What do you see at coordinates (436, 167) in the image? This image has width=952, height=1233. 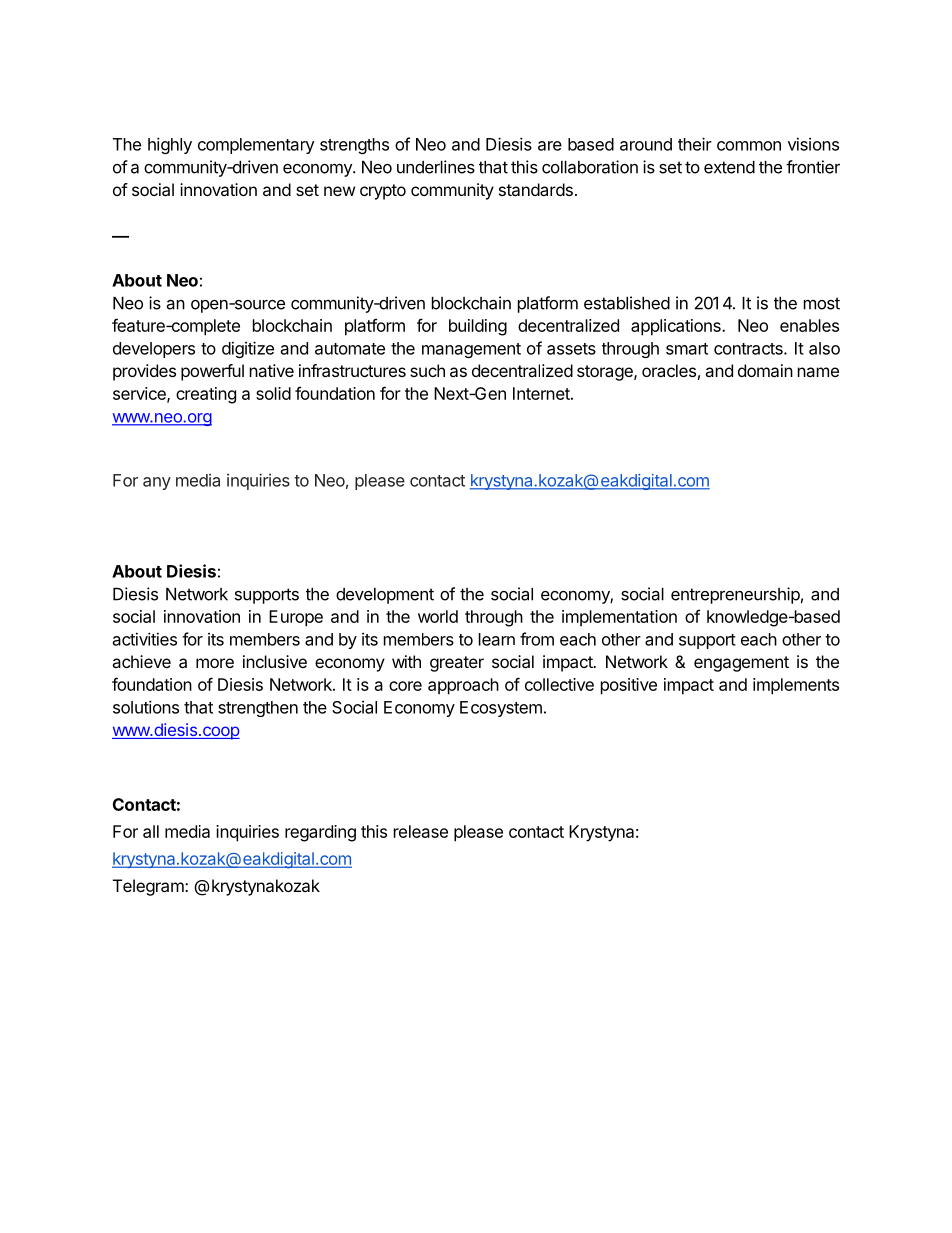 I see `underlines` at bounding box center [436, 167].
